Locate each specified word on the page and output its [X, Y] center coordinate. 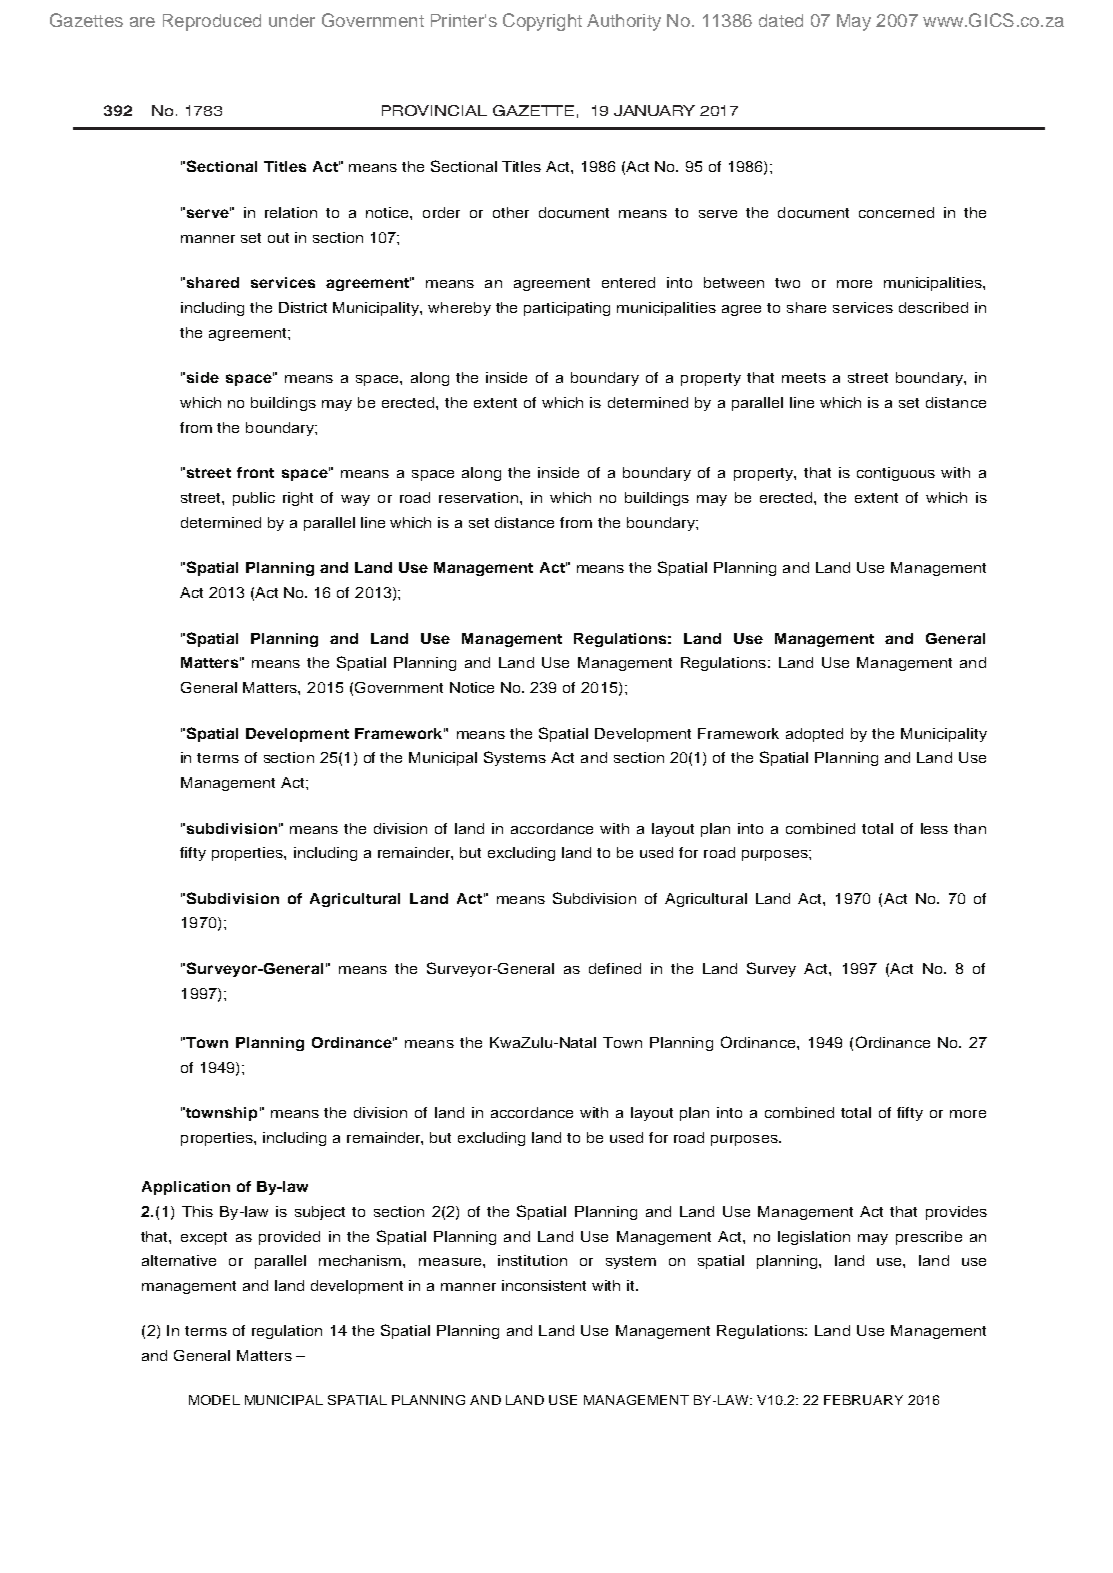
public [254, 499]
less [934, 828]
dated [781, 20]
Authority [624, 22]
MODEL [214, 1400]
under [292, 20]
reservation [480, 497]
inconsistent [544, 1285]
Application [186, 1188]
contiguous [896, 474]
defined [615, 968]
